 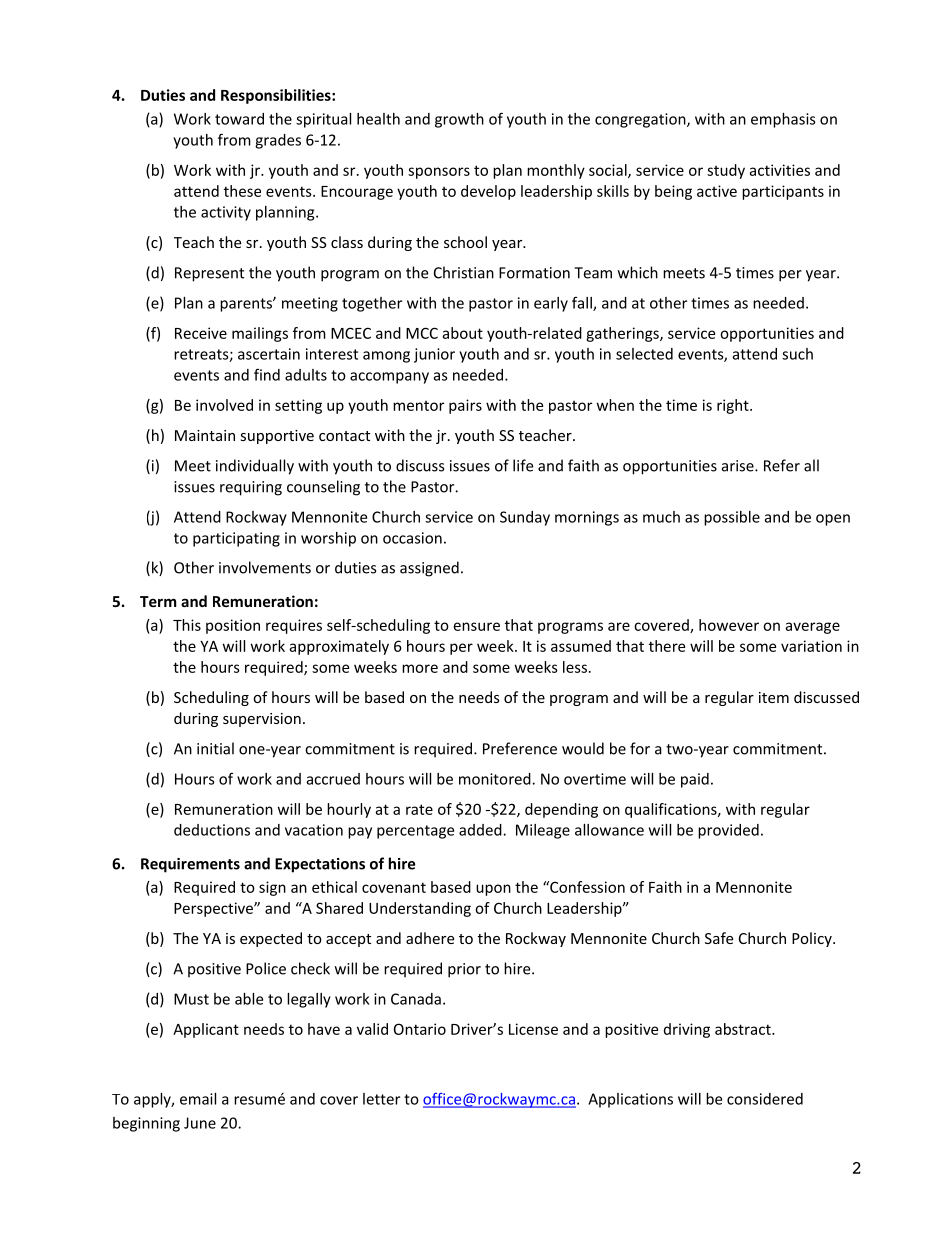 What do you see at coordinates (236, 539) in the screenshot?
I see `participating` at bounding box center [236, 539].
